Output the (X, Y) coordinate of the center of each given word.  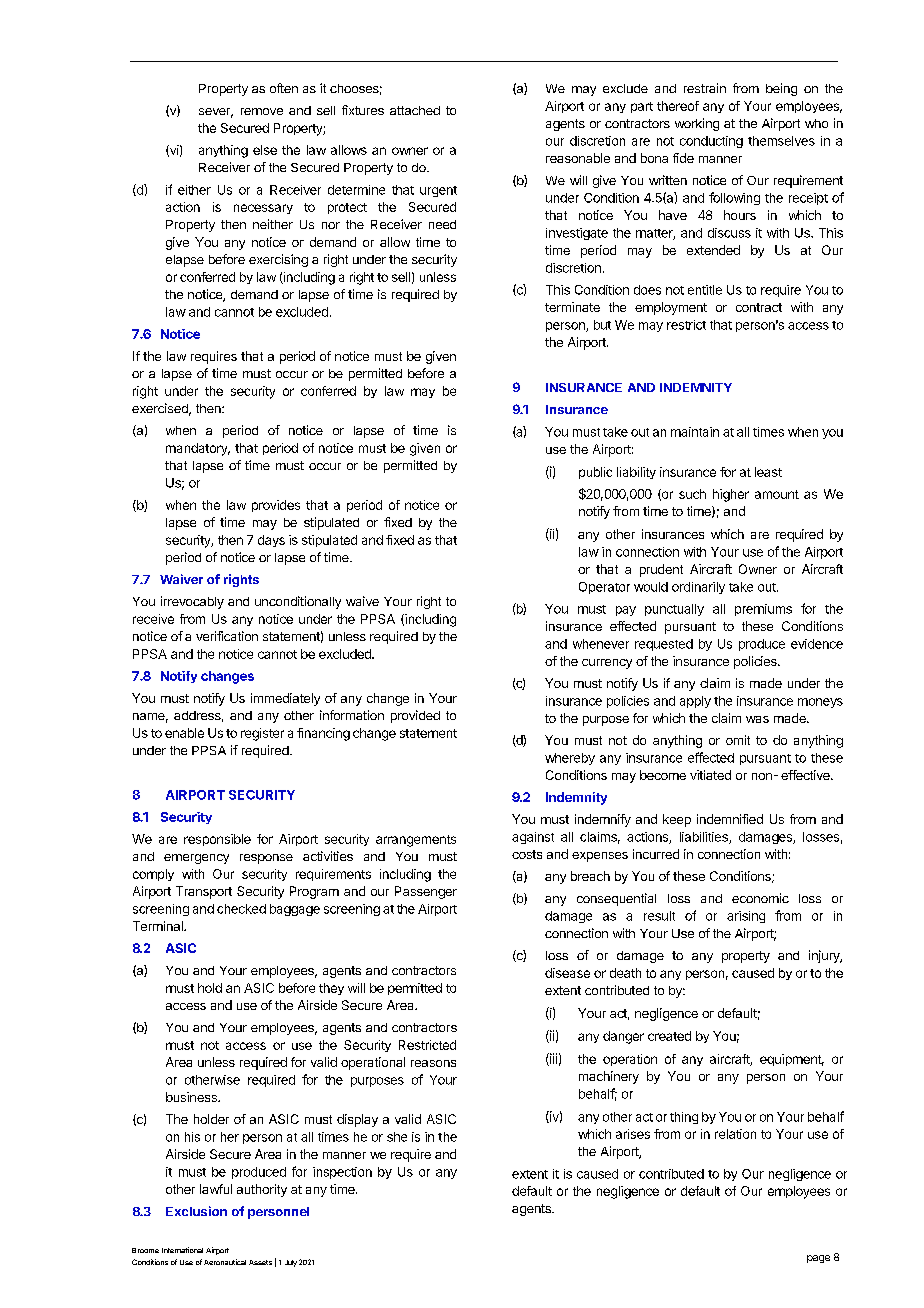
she (397, 1137)
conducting (711, 142)
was (757, 719)
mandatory (198, 449)
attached (415, 110)
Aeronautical (225, 1262)
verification (227, 636)
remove (262, 111)
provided (415, 716)
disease (567, 973)
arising (746, 917)
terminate (572, 307)
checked (241, 909)
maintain (695, 432)
